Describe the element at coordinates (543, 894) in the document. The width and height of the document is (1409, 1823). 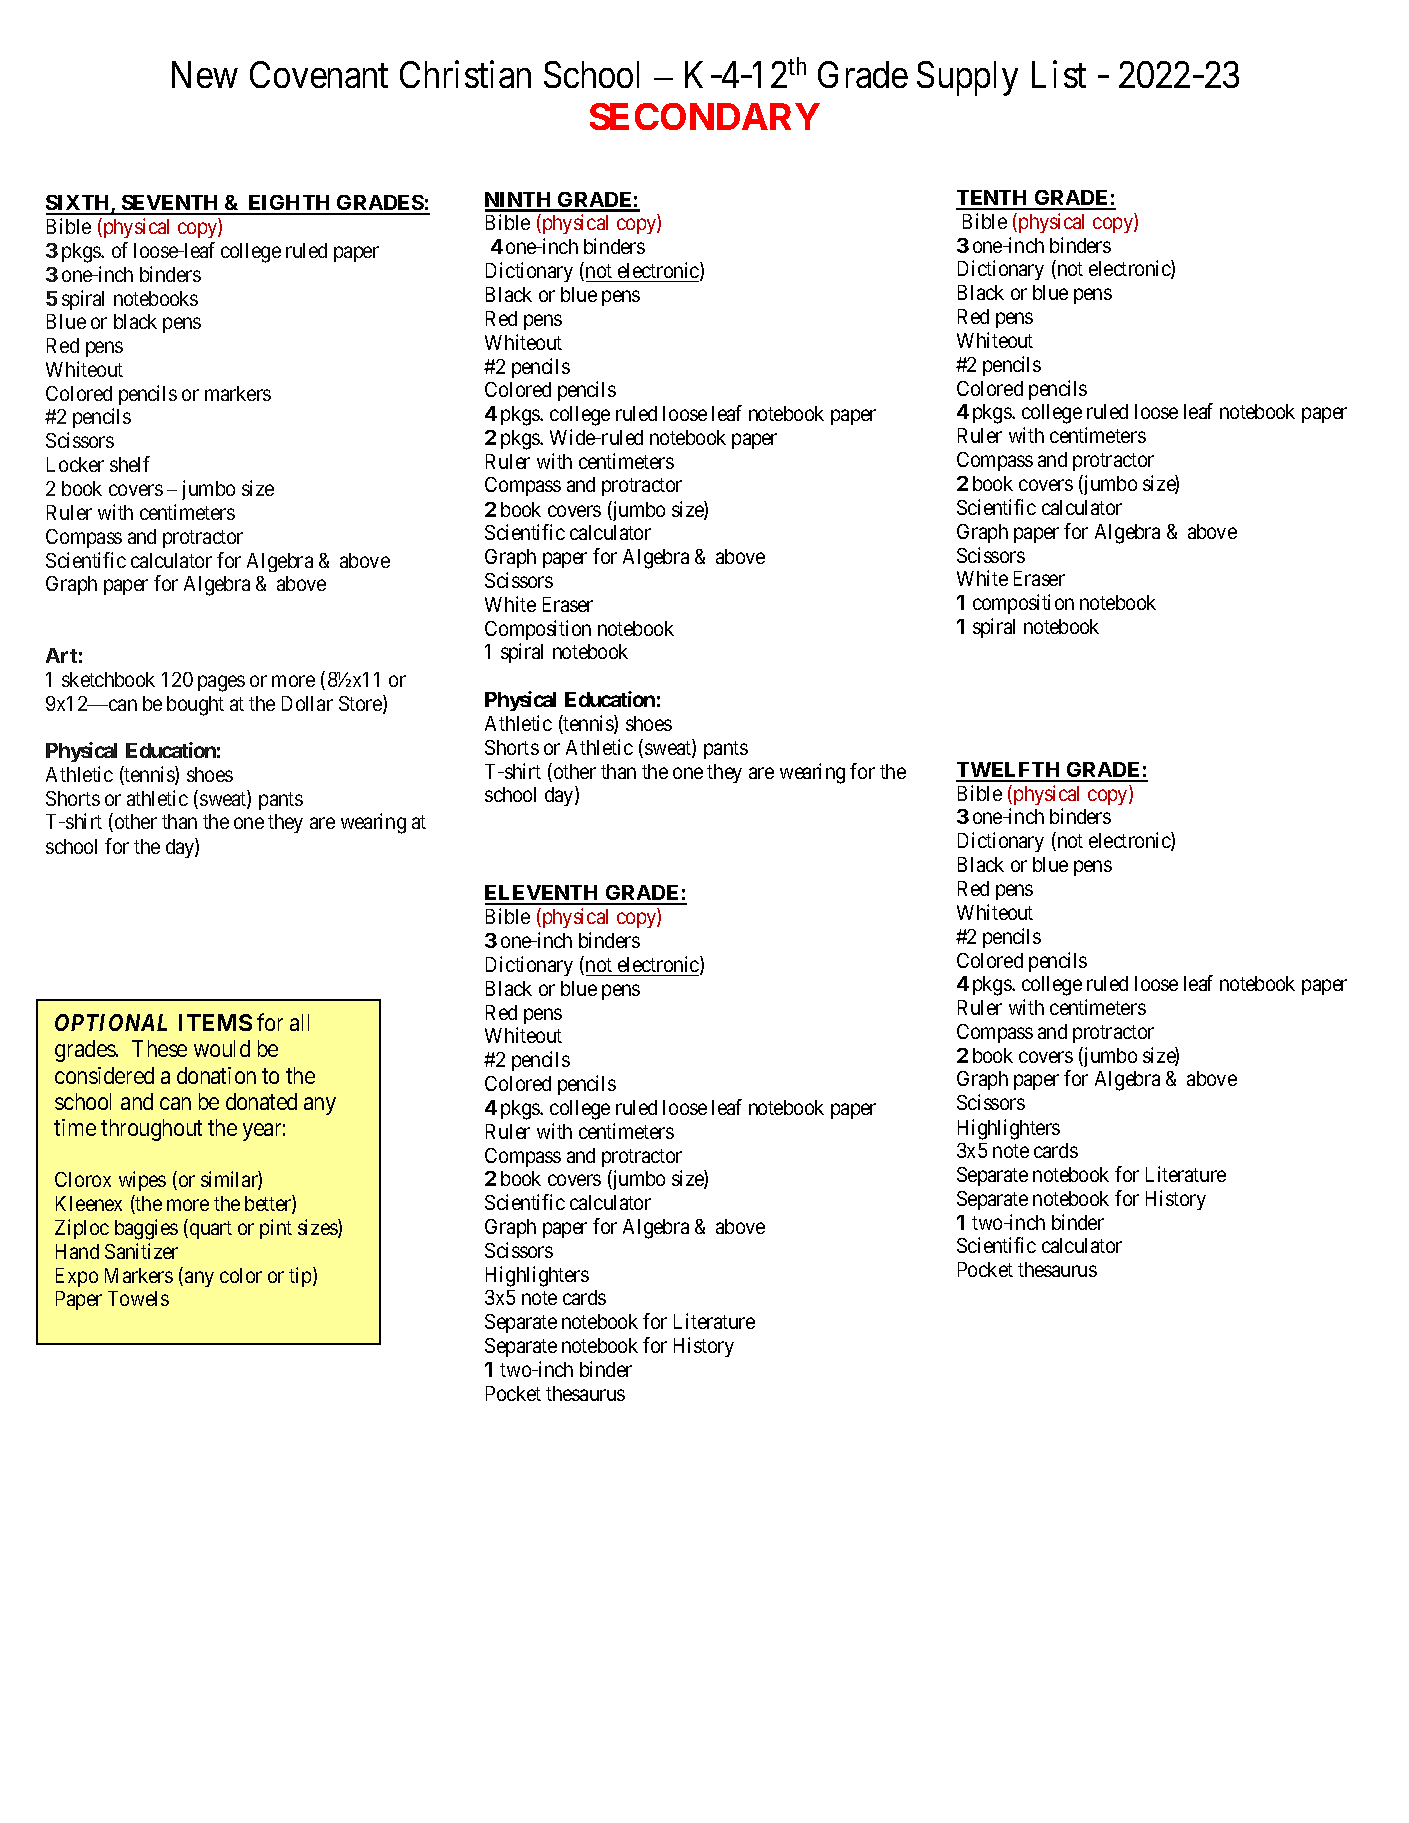
I see `ELEVENTH` at that location.
